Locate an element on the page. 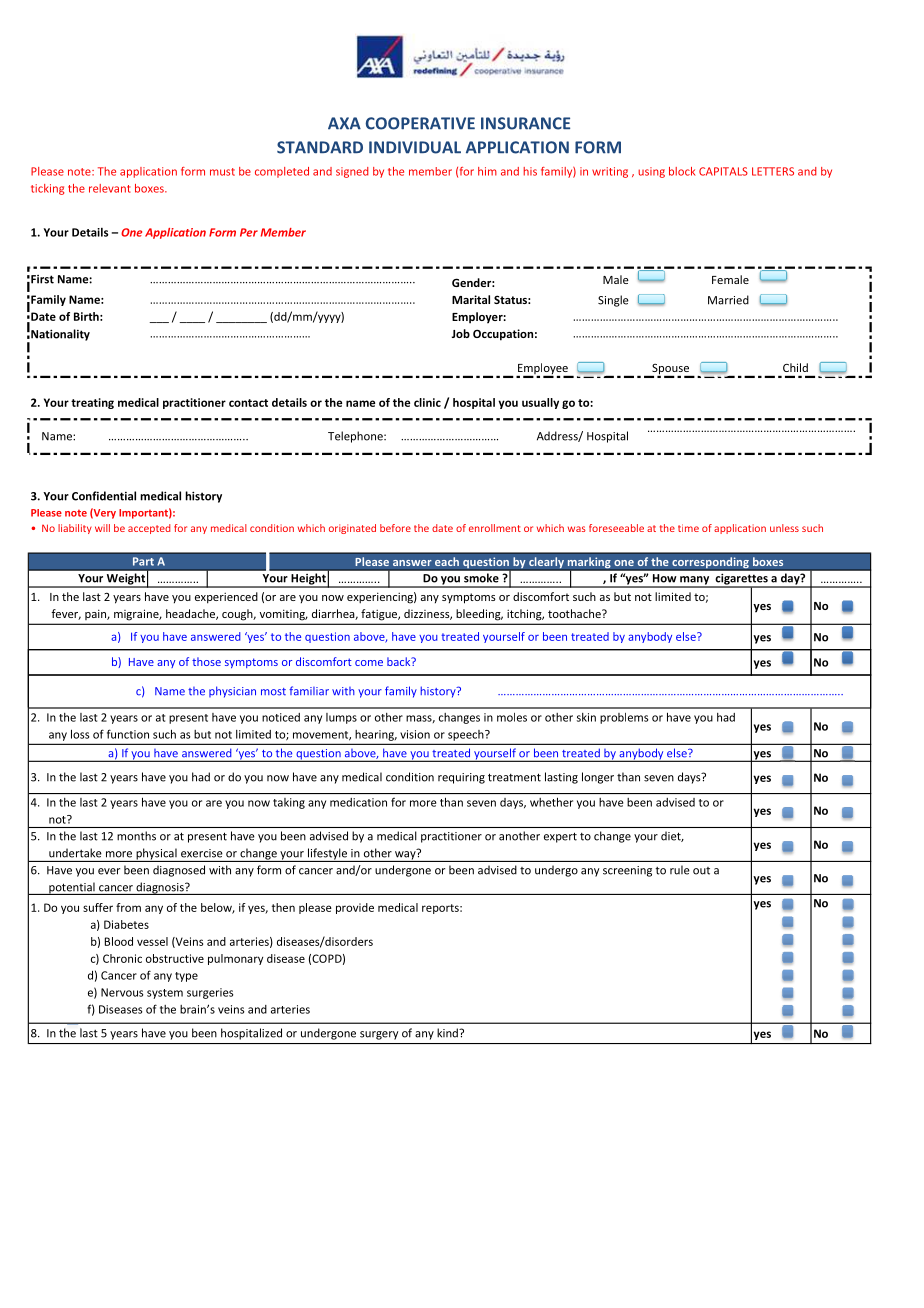 Image resolution: width=924 pixels, height=1308 pixels. each is located at coordinates (447, 562).
